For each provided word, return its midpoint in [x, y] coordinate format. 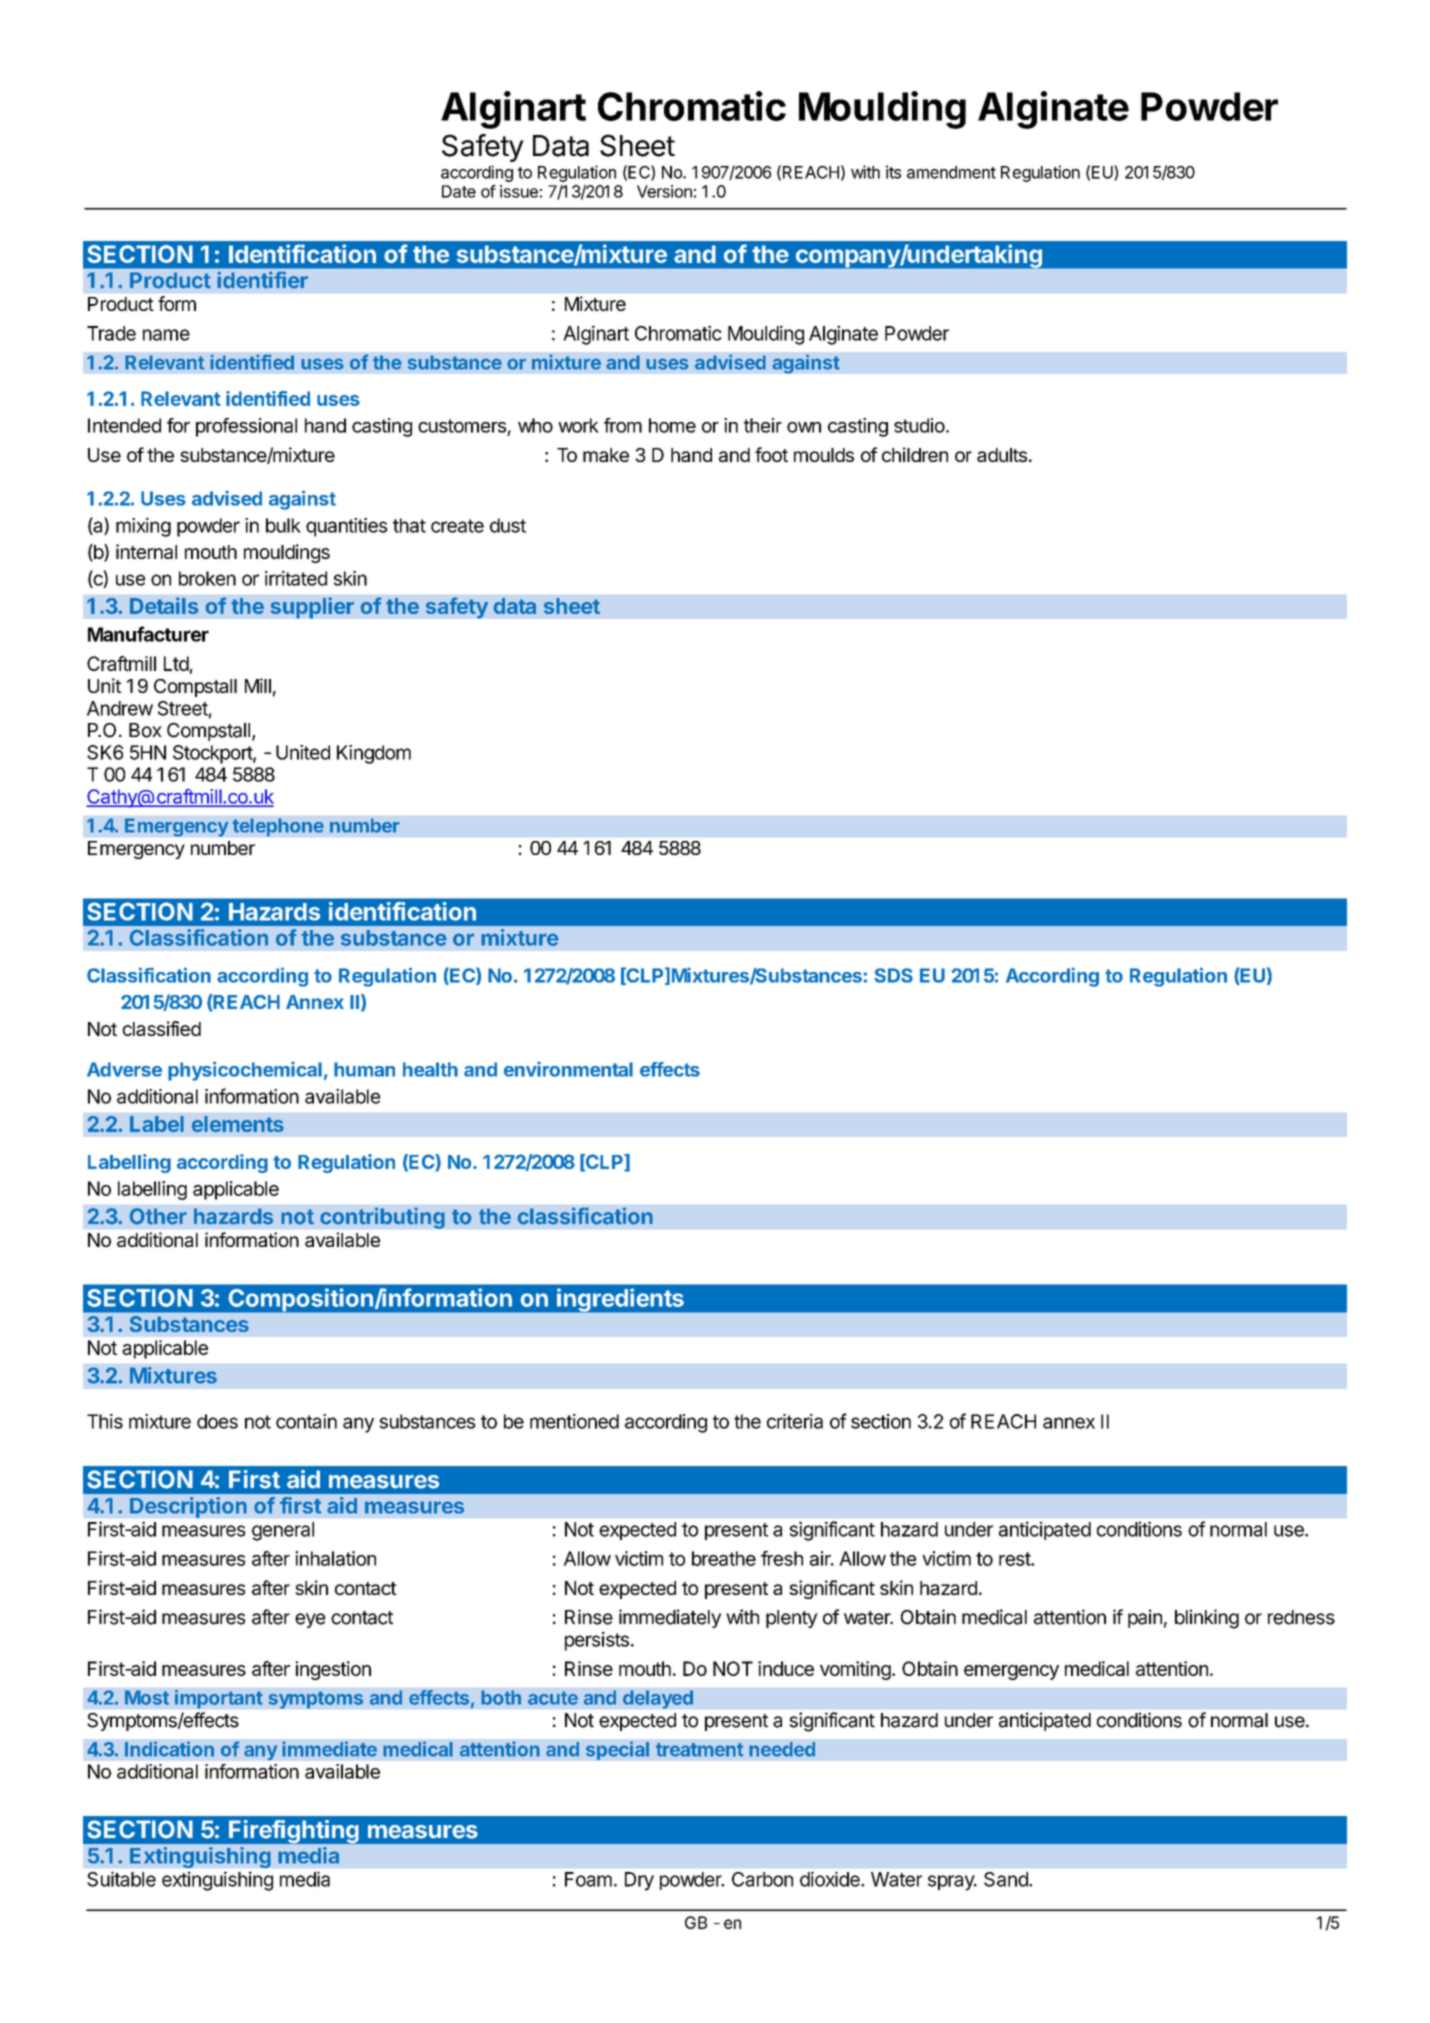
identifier [262, 280]
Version [664, 191]
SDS [893, 975]
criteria [795, 1421]
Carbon [762, 1879]
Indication [169, 1749]
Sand [1007, 1879]
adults [1002, 455]
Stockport [213, 754]
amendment [951, 172]
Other [158, 1216]
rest [1015, 1559]
